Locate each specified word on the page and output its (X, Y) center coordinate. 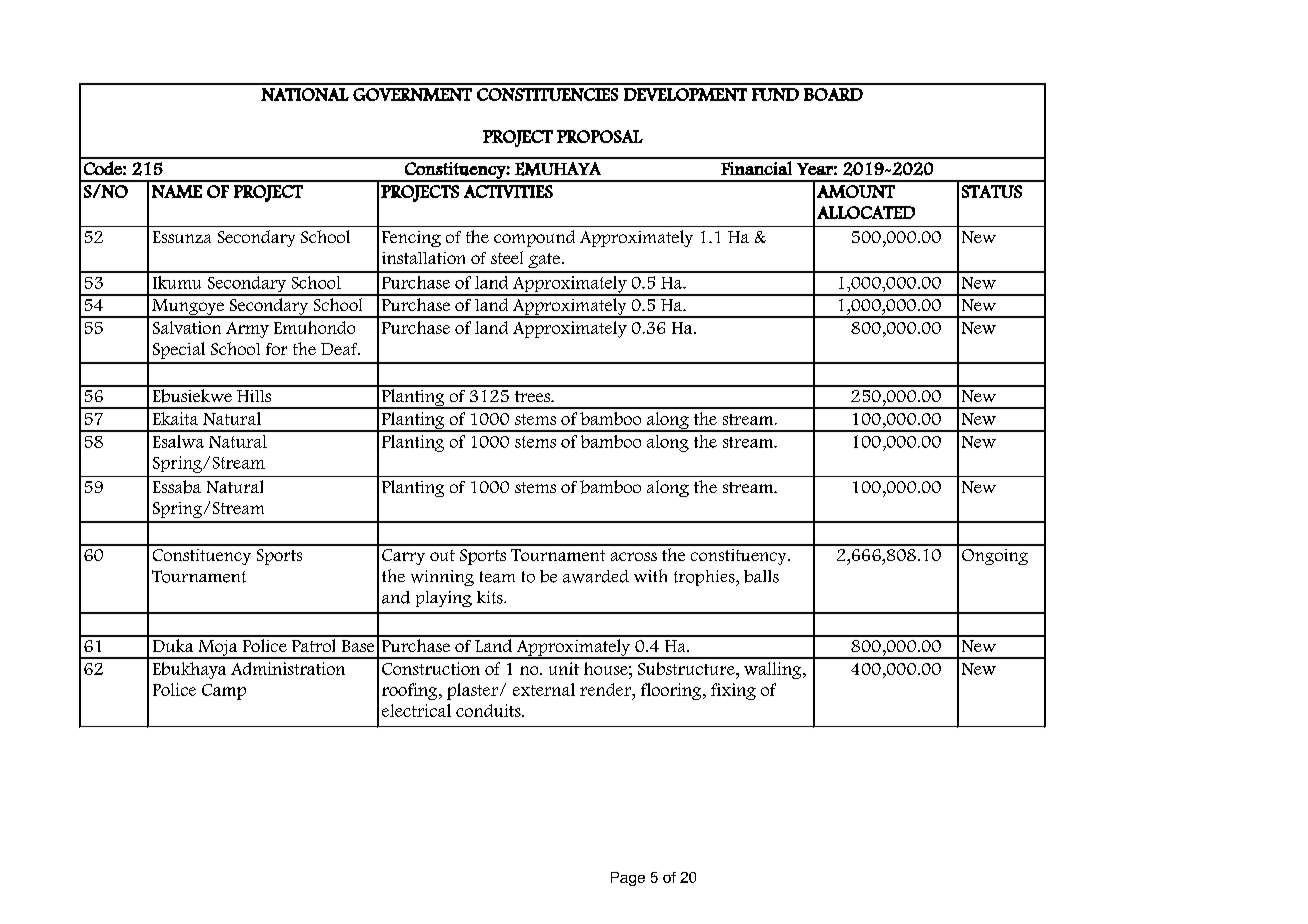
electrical (416, 710)
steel (507, 257)
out (442, 555)
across (634, 556)
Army (247, 330)
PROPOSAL (600, 136)
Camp (224, 692)
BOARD (833, 94)
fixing (733, 691)
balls (761, 576)
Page (628, 879)
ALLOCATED (866, 212)
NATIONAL (305, 94)
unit (564, 668)
